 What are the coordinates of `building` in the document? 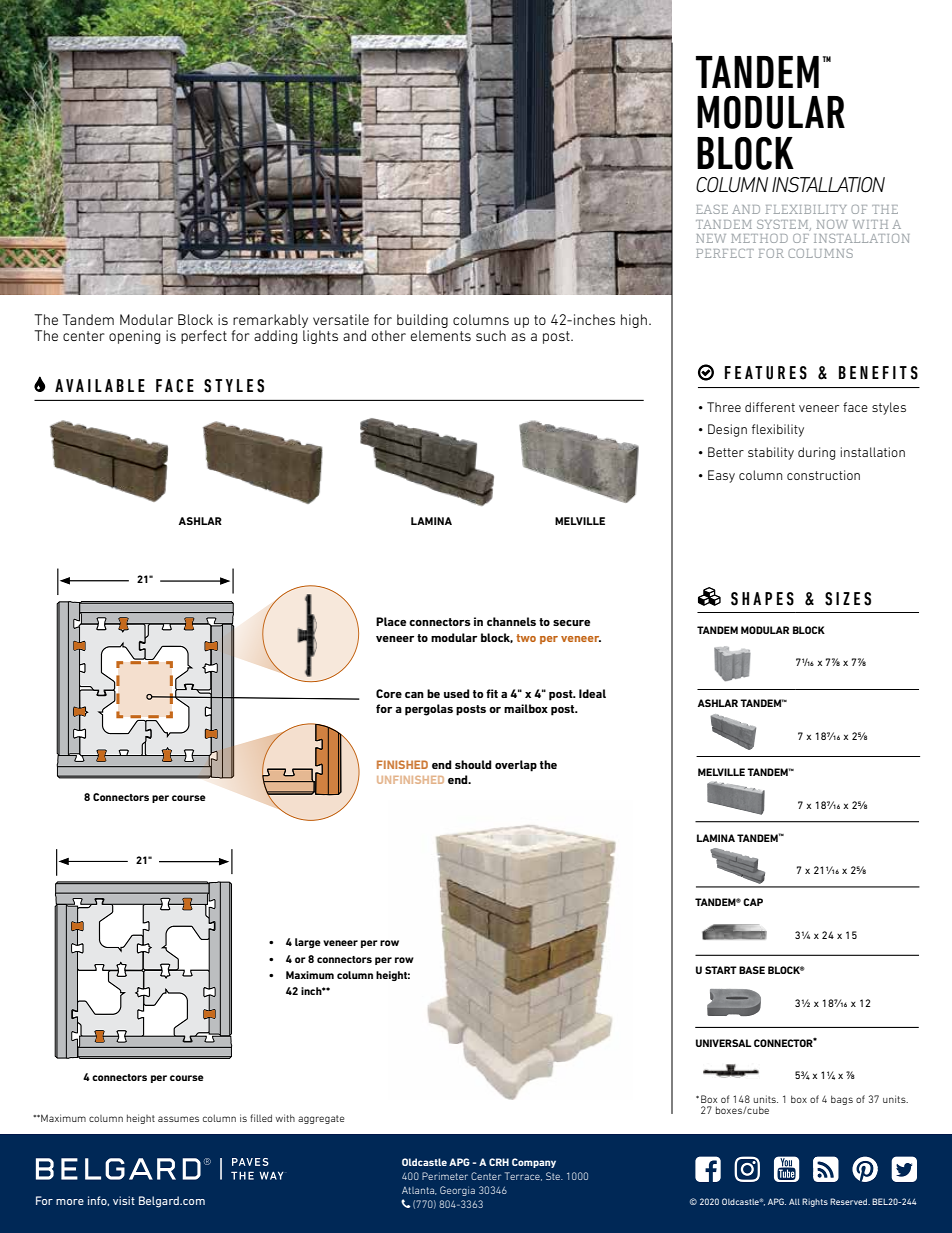 It's located at (422, 321).
